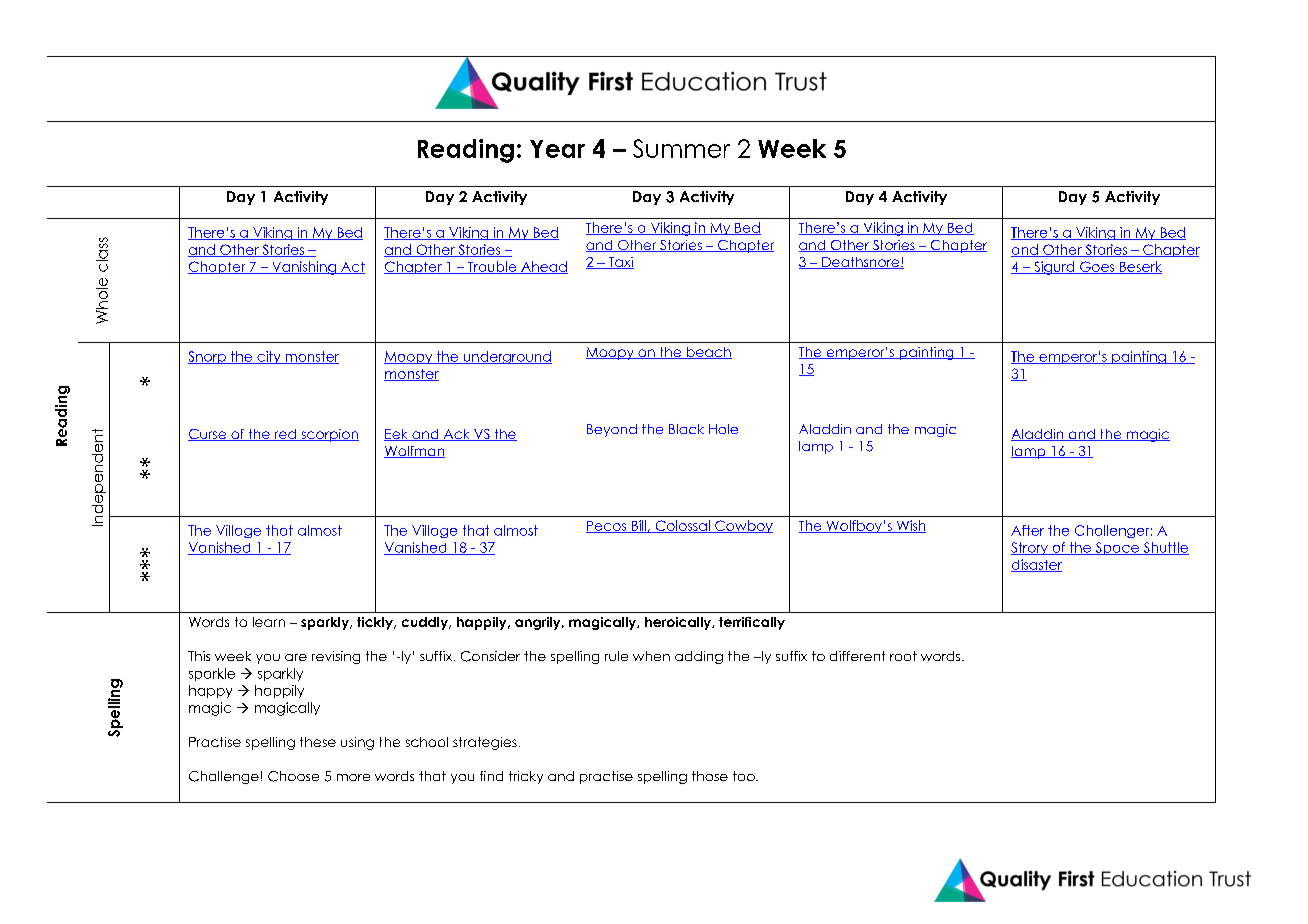  What do you see at coordinates (686, 429) in the screenshot?
I see `Black` at bounding box center [686, 429].
